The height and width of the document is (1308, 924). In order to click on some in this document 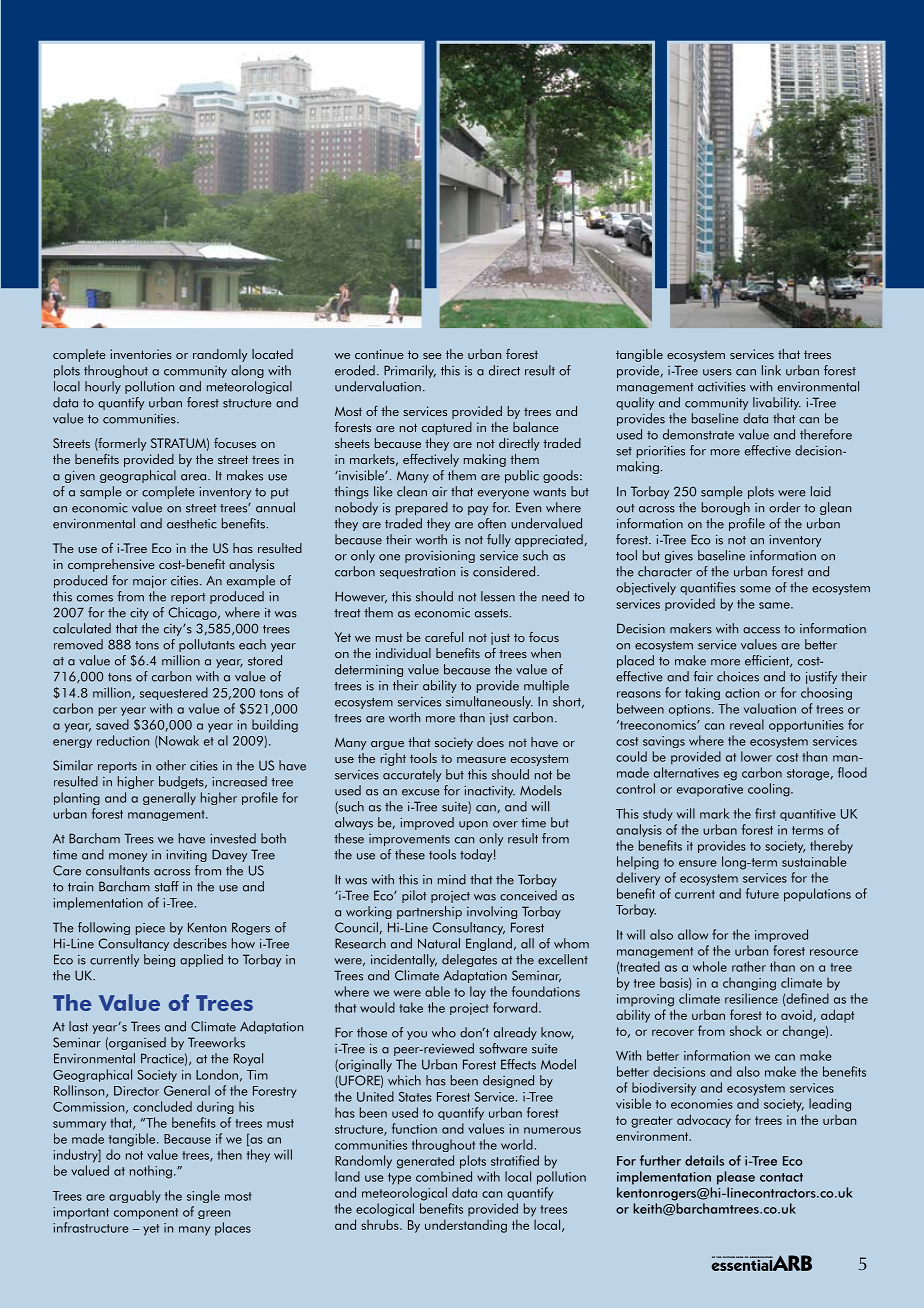, I will do `click(755, 589)`.
